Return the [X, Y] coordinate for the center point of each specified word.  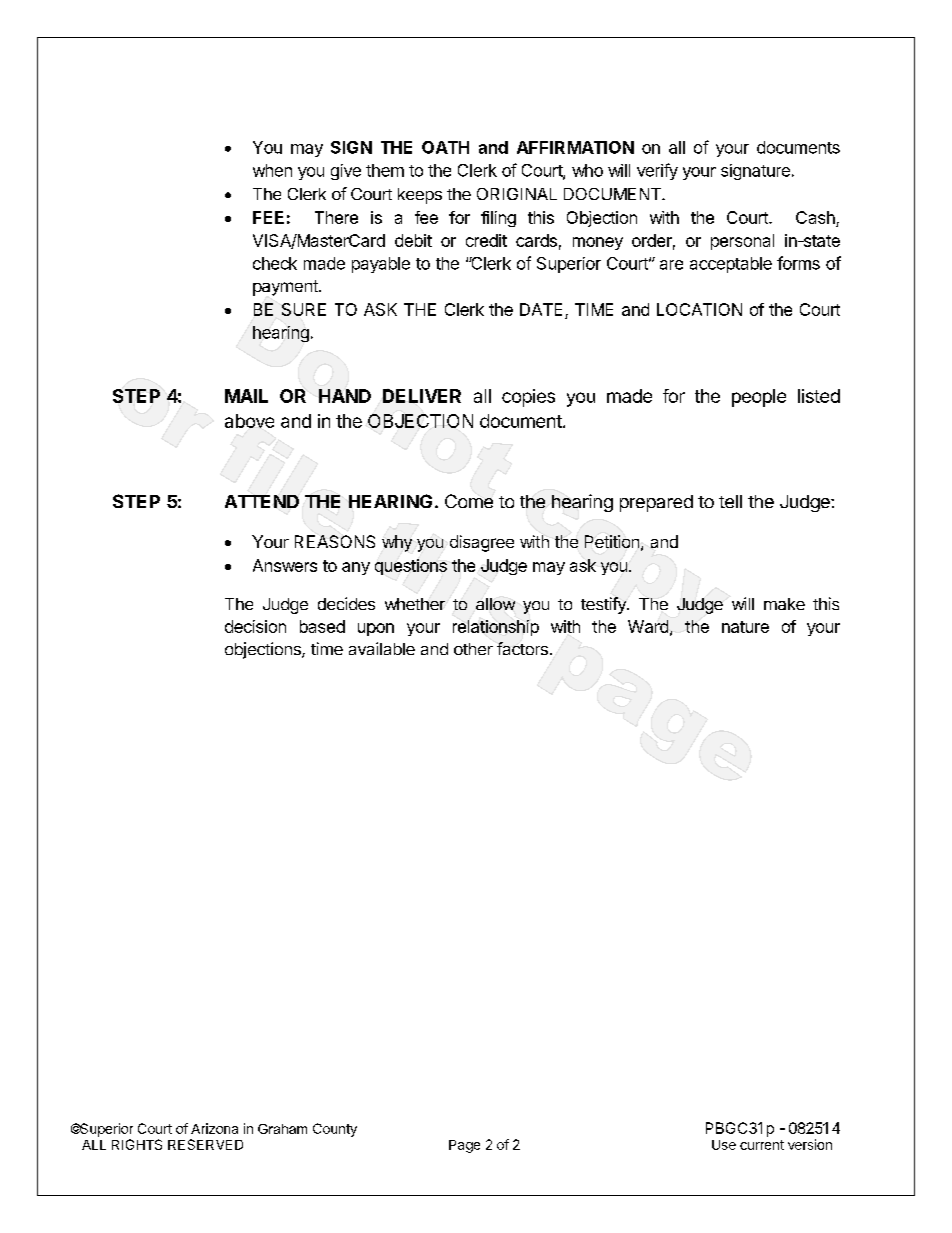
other [473, 649]
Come [469, 501]
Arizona [214, 1128]
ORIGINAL [517, 194]
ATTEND [262, 501]
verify [657, 171]
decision [255, 626]
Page [464, 1146]
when [272, 170]
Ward [648, 626]
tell [730, 501]
